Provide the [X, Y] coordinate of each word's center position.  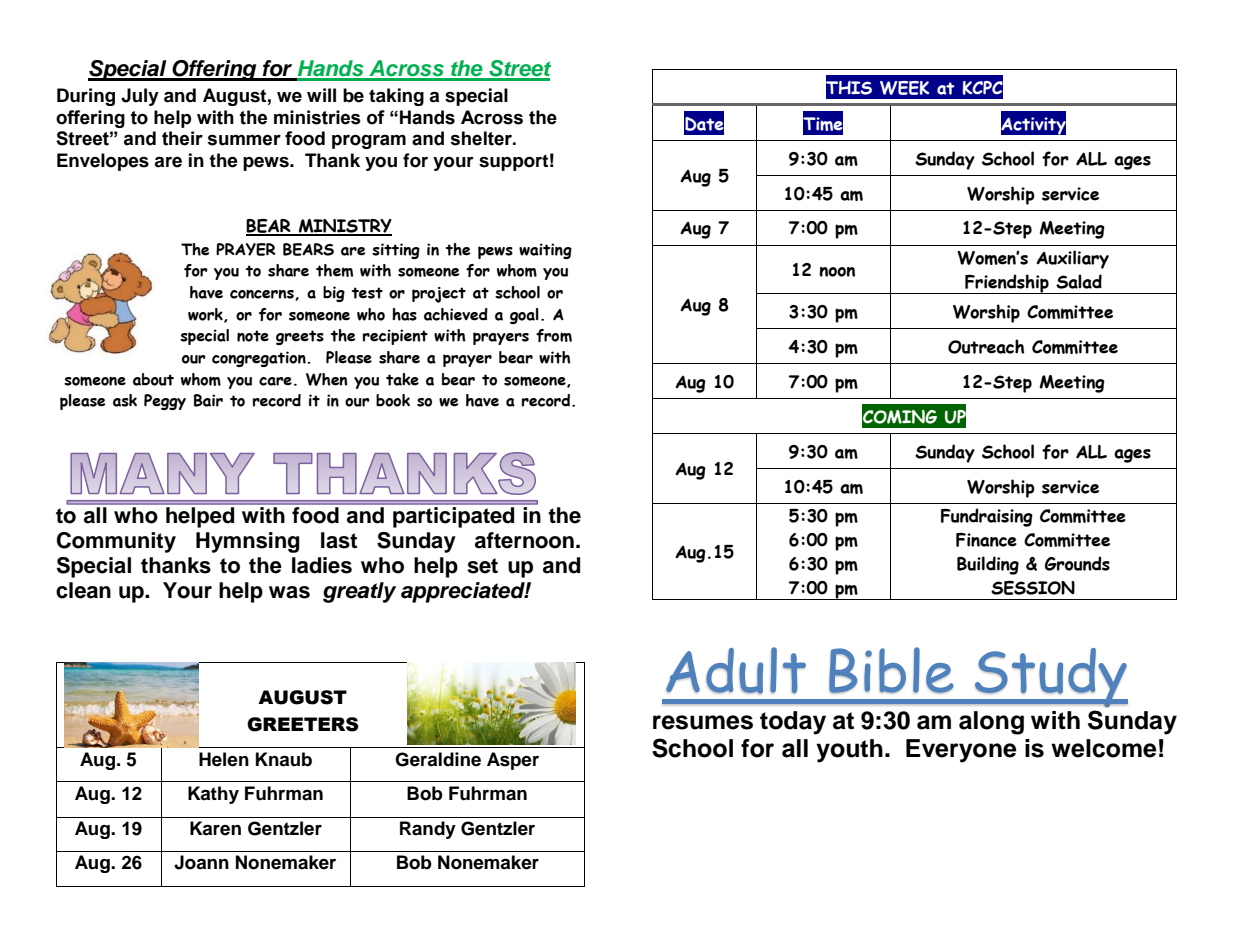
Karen [215, 828]
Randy [428, 830]
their [182, 138]
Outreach [986, 346]
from [554, 335]
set [482, 566]
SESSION [1033, 588]
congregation [260, 359]
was [289, 592]
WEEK [904, 88]
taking [396, 97]
